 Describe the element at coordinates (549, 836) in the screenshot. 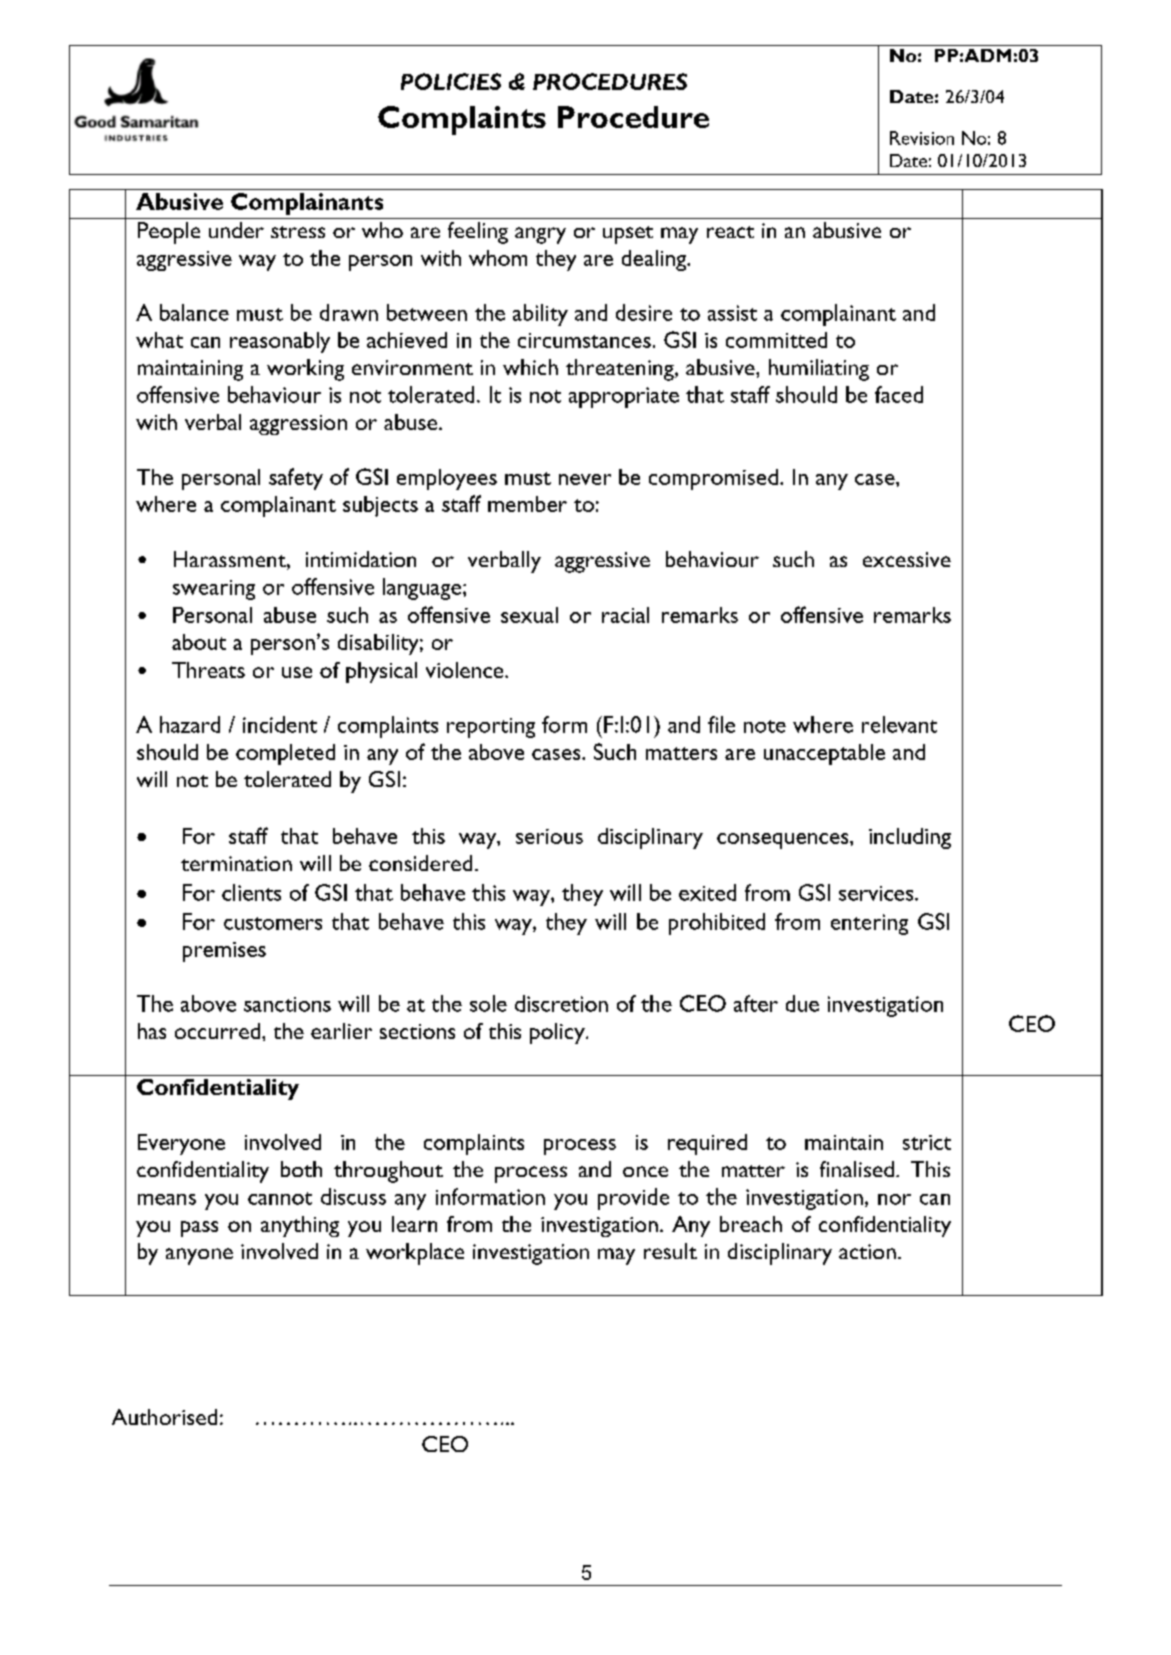

I see `serious` at that location.
